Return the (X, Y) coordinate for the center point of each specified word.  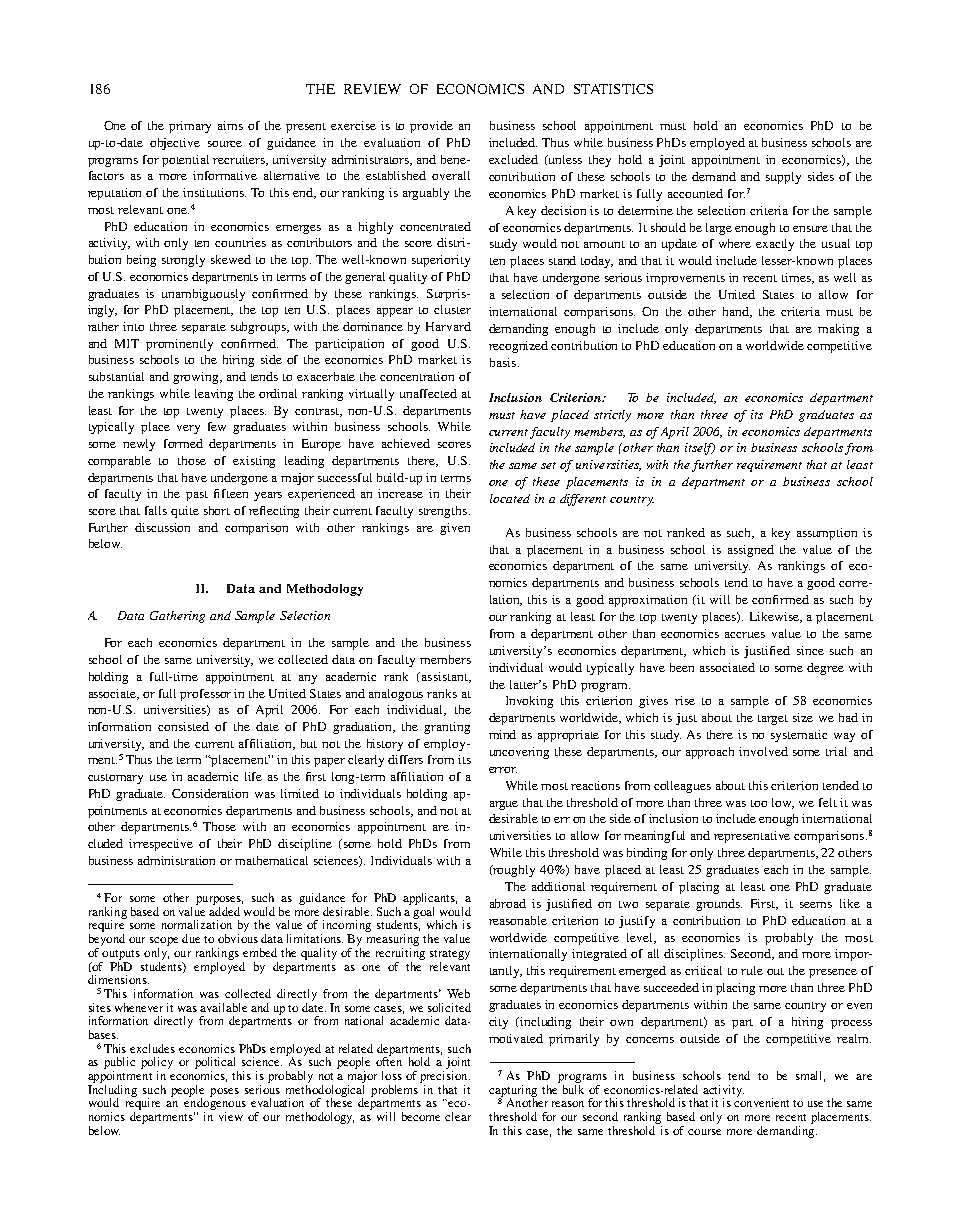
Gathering (177, 617)
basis (503, 362)
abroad (508, 903)
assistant (444, 677)
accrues (745, 635)
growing (197, 378)
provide (431, 127)
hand (737, 312)
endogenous (215, 1104)
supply (783, 178)
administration (176, 860)
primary (190, 127)
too (759, 803)
